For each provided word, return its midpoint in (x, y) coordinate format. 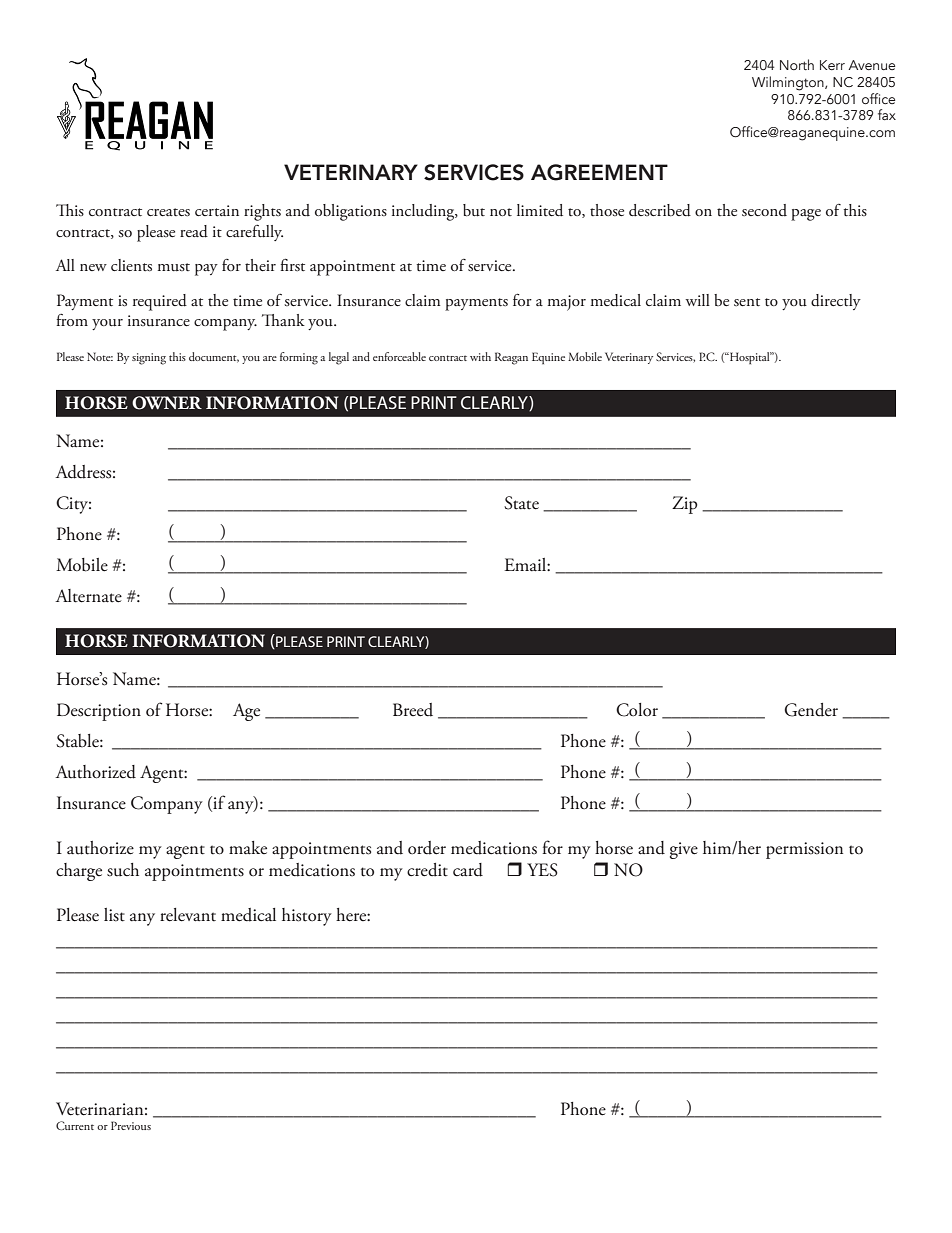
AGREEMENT (599, 172)
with (480, 356)
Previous (131, 1125)
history (307, 917)
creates (168, 212)
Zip (685, 505)
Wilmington (789, 83)
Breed (413, 710)
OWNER (167, 403)
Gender (811, 710)
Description (99, 712)
